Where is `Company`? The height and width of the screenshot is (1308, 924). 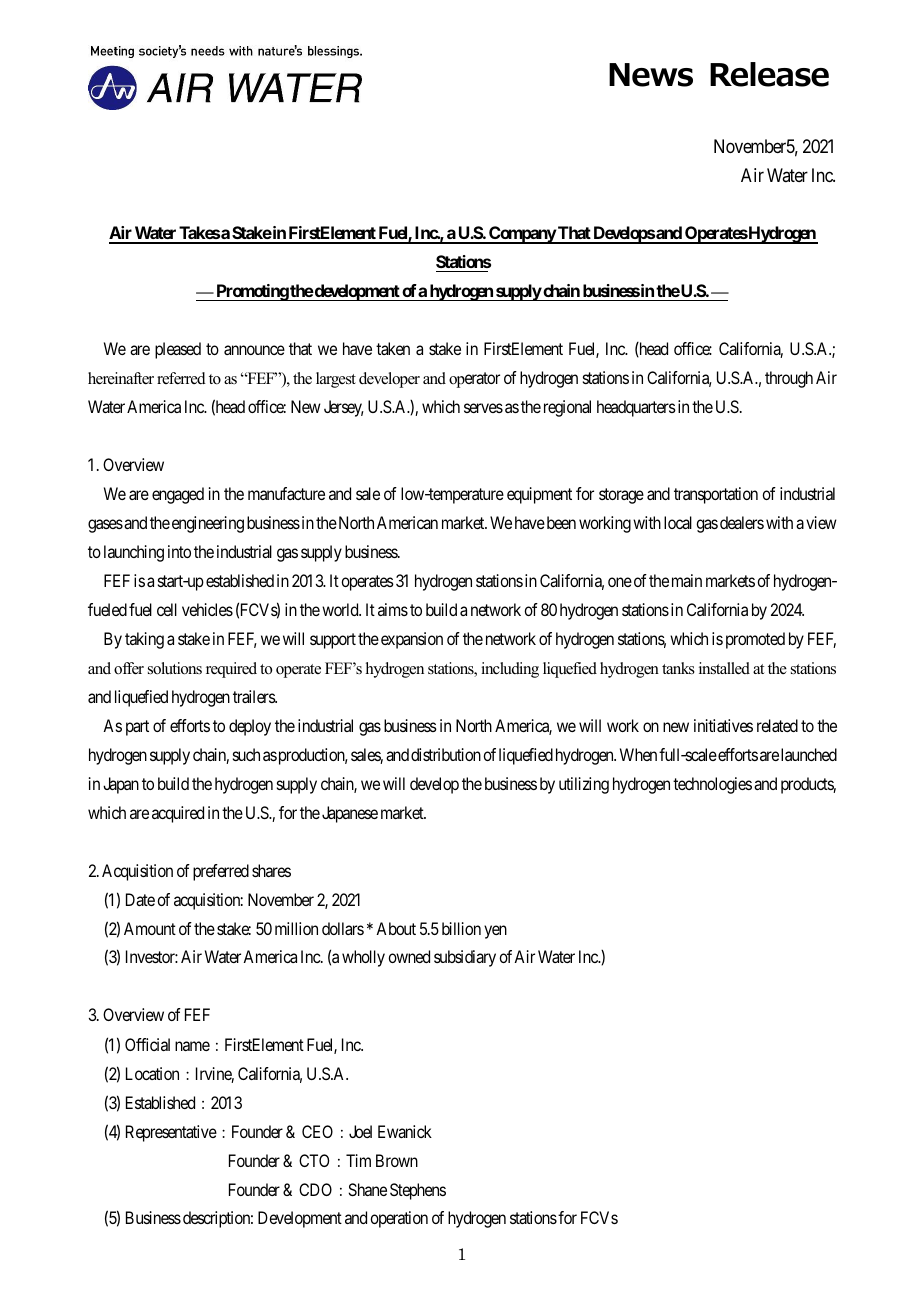 Company is located at coordinates (522, 235).
